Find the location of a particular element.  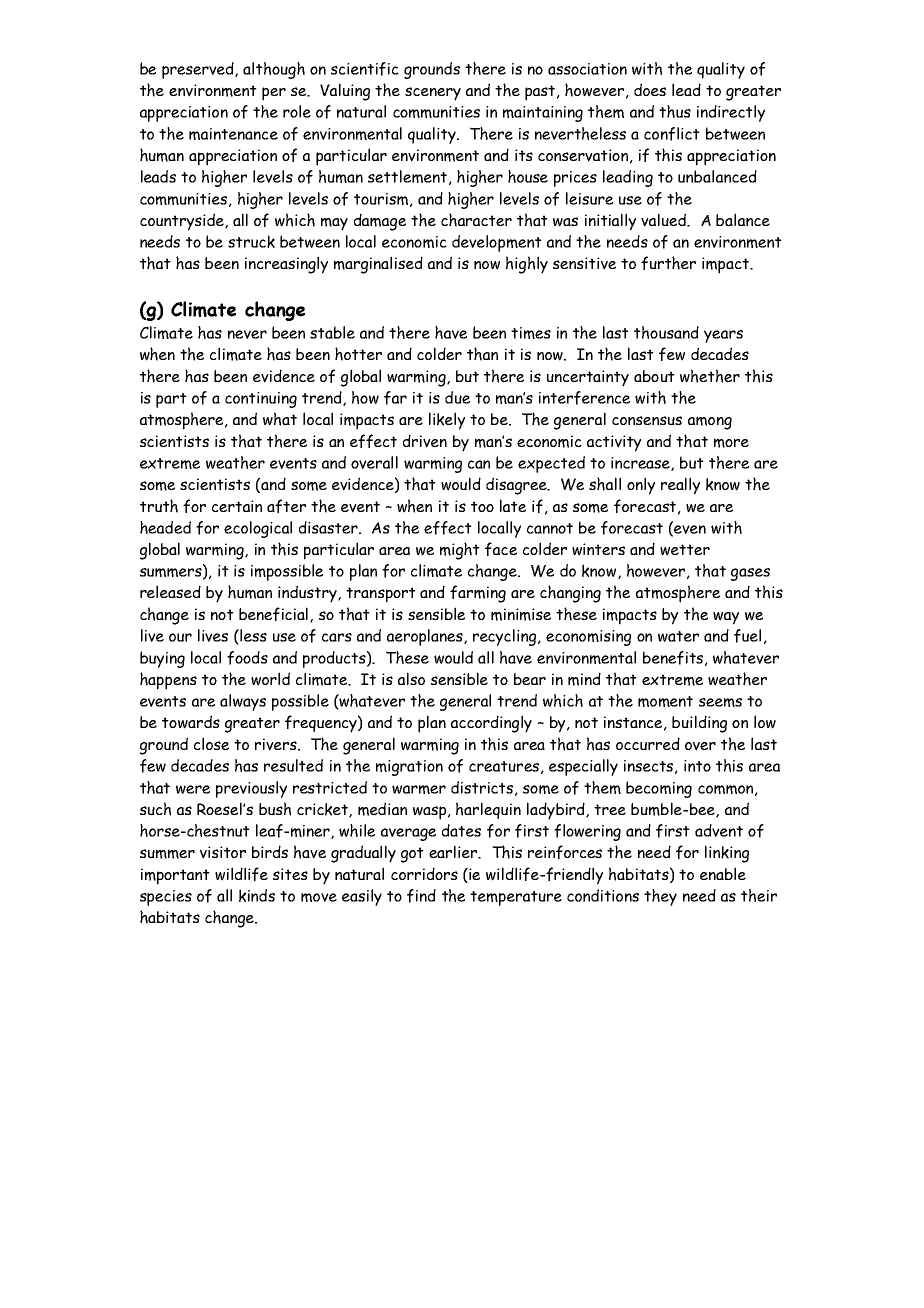

thus is located at coordinates (675, 111).
